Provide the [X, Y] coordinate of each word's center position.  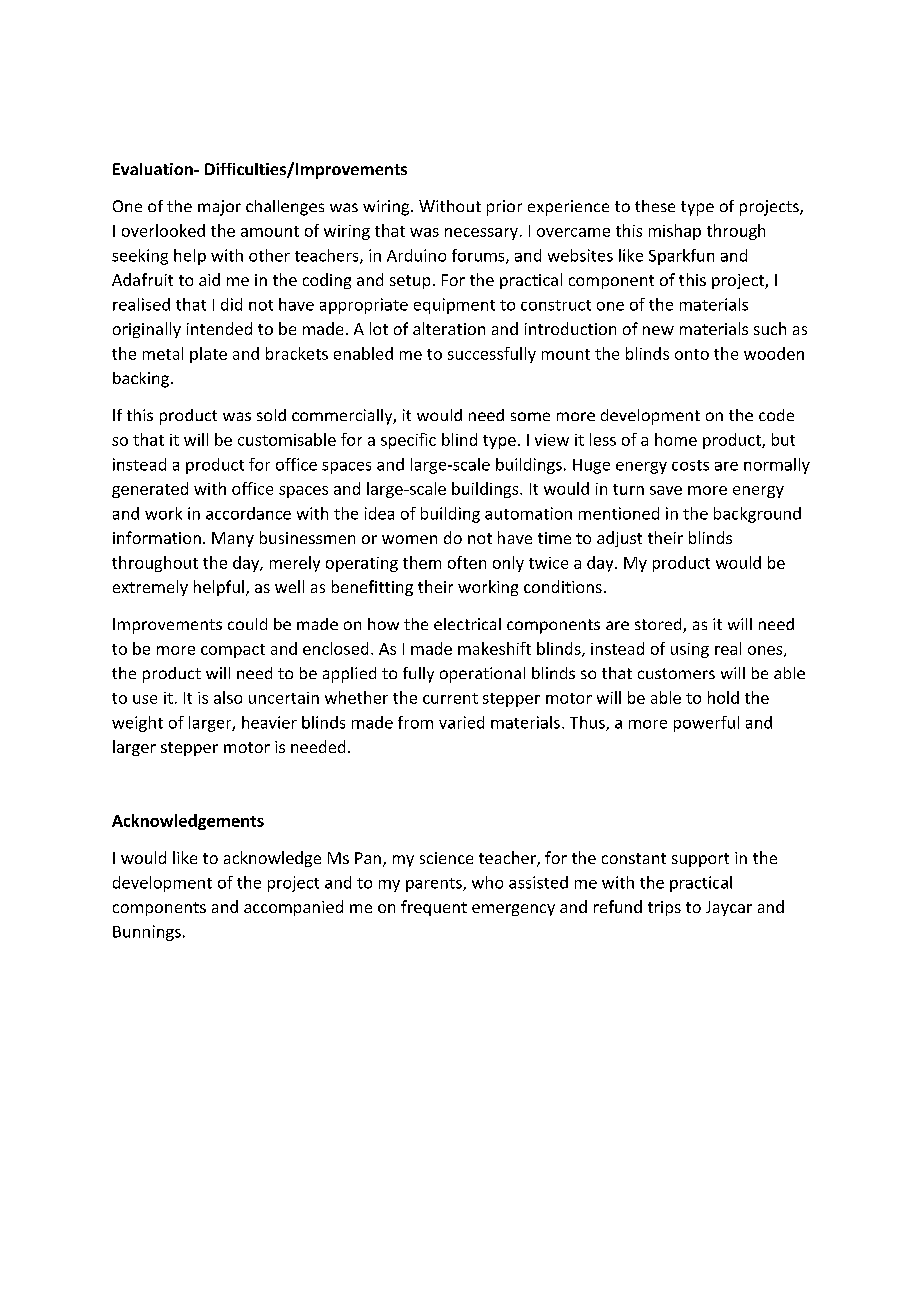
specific [408, 441]
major [219, 208]
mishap [675, 232]
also [228, 697]
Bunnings [147, 933]
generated [150, 490]
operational [482, 675]
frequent [434, 908]
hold [723, 697]
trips [664, 908]
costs [690, 465]
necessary [481, 234]
